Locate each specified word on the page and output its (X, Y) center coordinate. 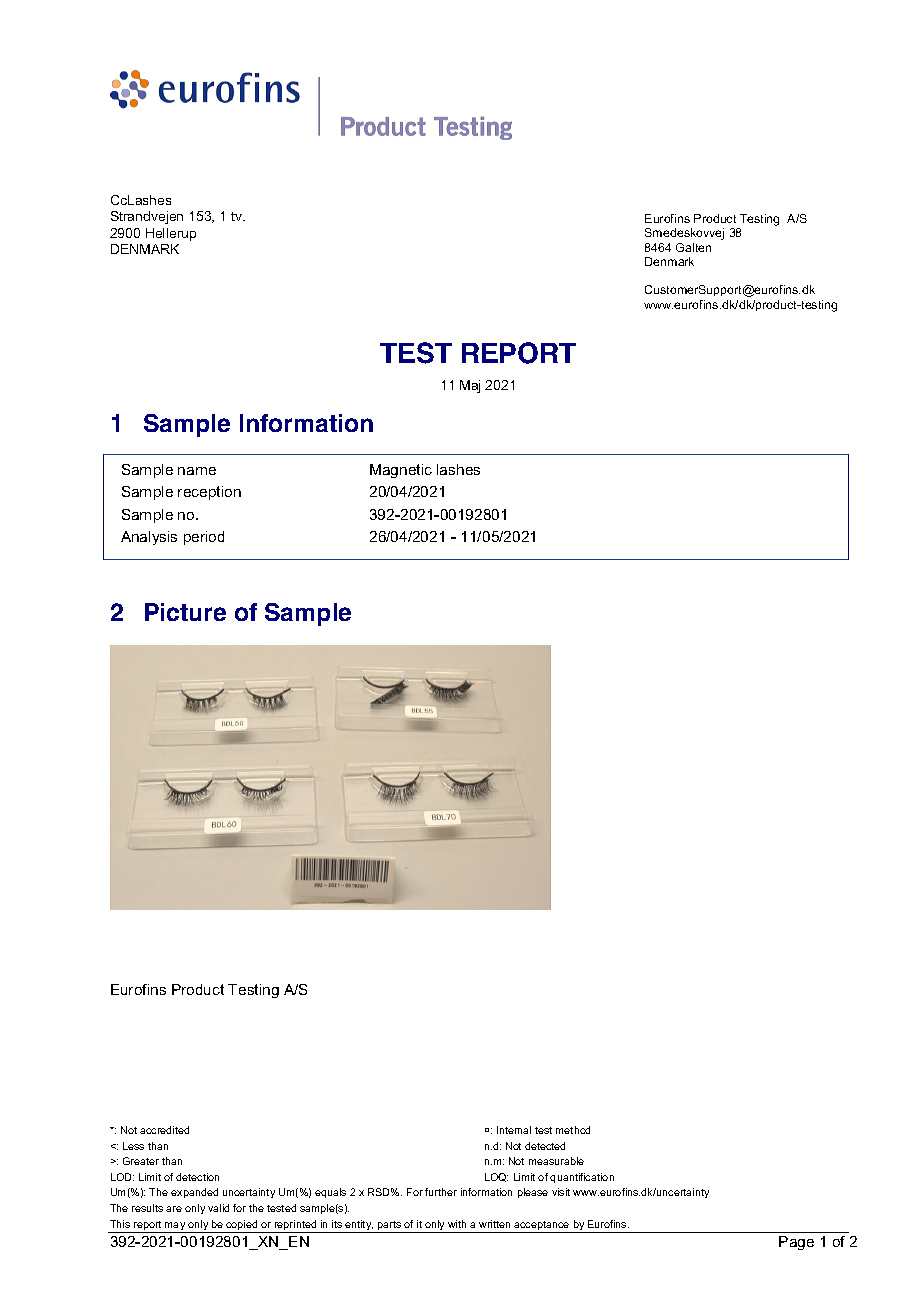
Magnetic (401, 471)
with (457, 1224)
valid (218, 1208)
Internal (514, 1130)
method (573, 1130)
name (197, 471)
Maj (470, 386)
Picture (185, 612)
